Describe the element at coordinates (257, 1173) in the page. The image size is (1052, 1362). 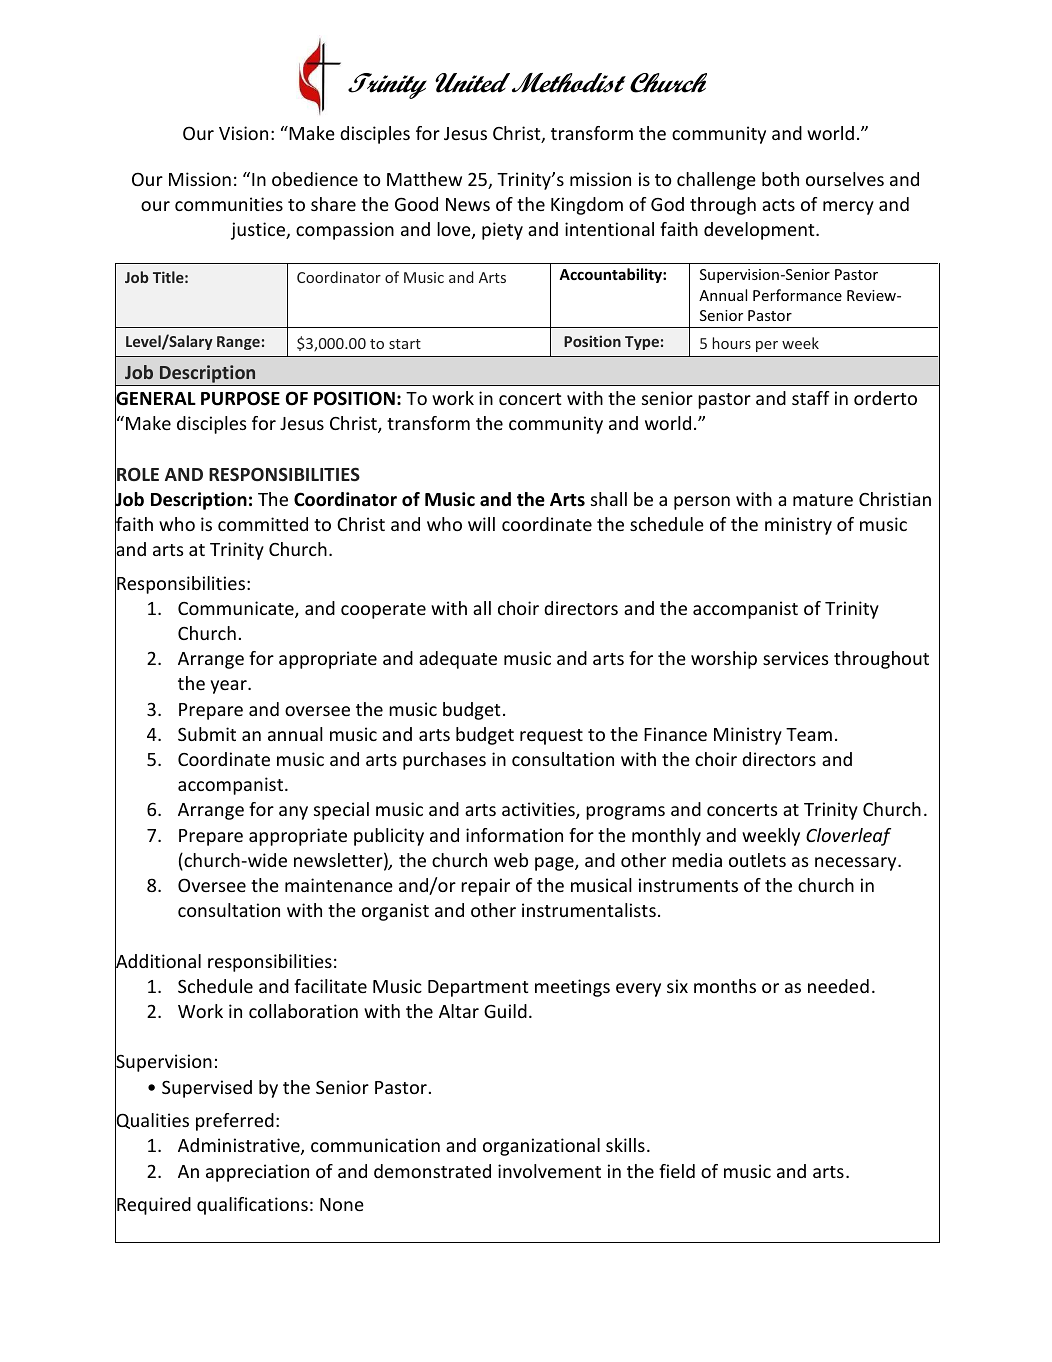
I see `appreciation` at that location.
